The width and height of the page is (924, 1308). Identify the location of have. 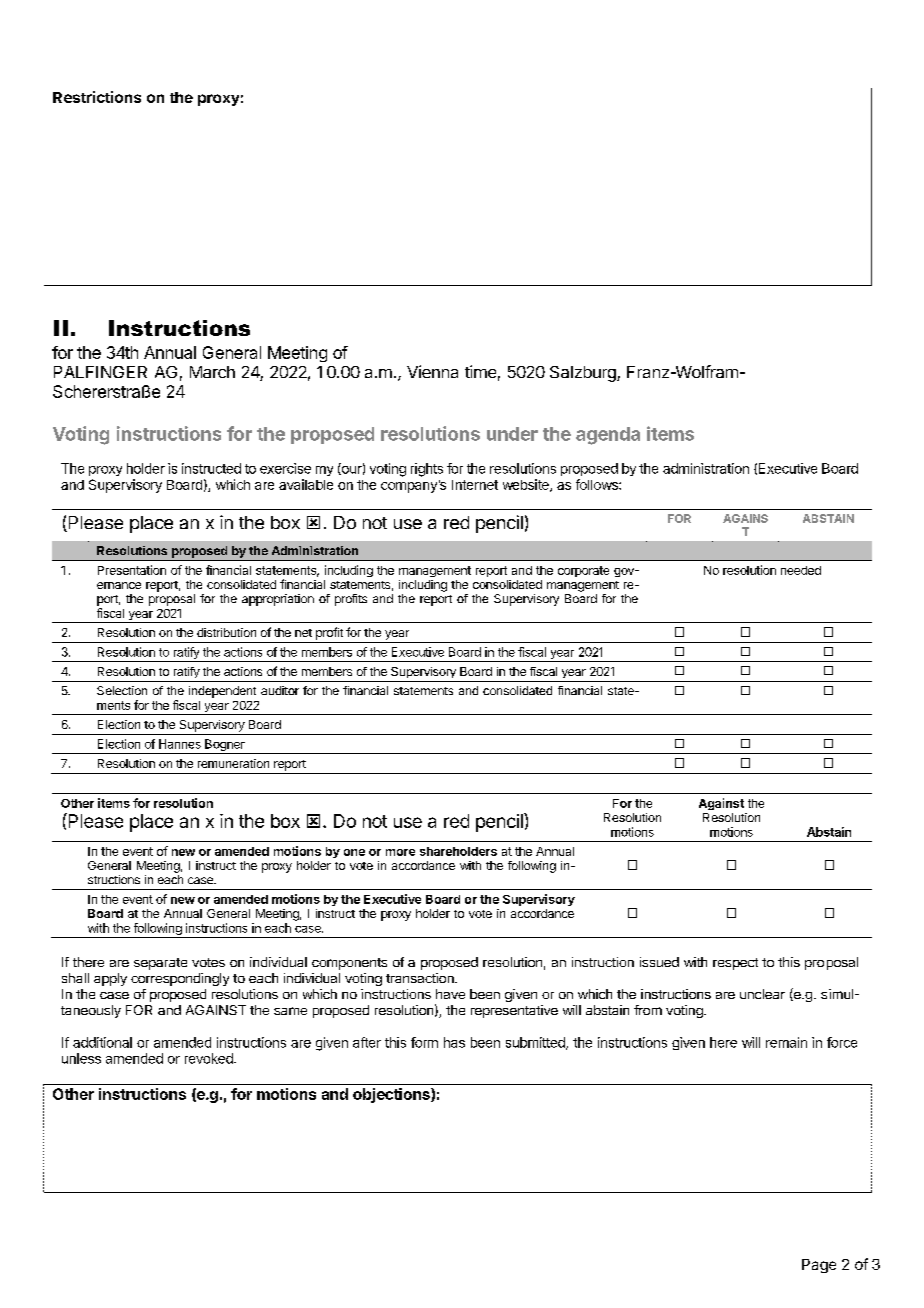
(450, 994).
